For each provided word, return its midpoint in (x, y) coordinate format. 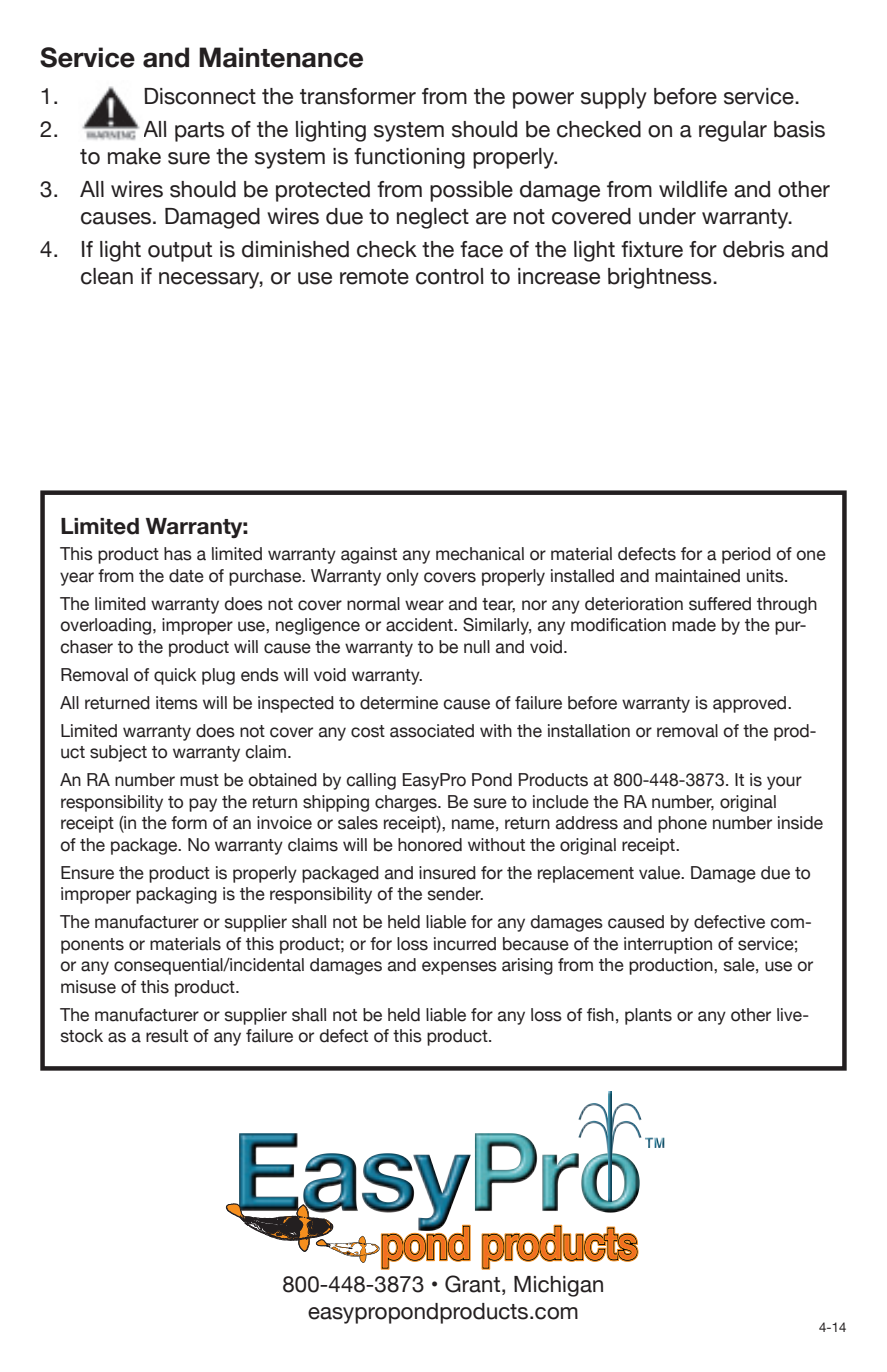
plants (648, 1016)
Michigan (558, 1286)
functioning (409, 158)
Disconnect (200, 96)
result (167, 1036)
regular (733, 131)
